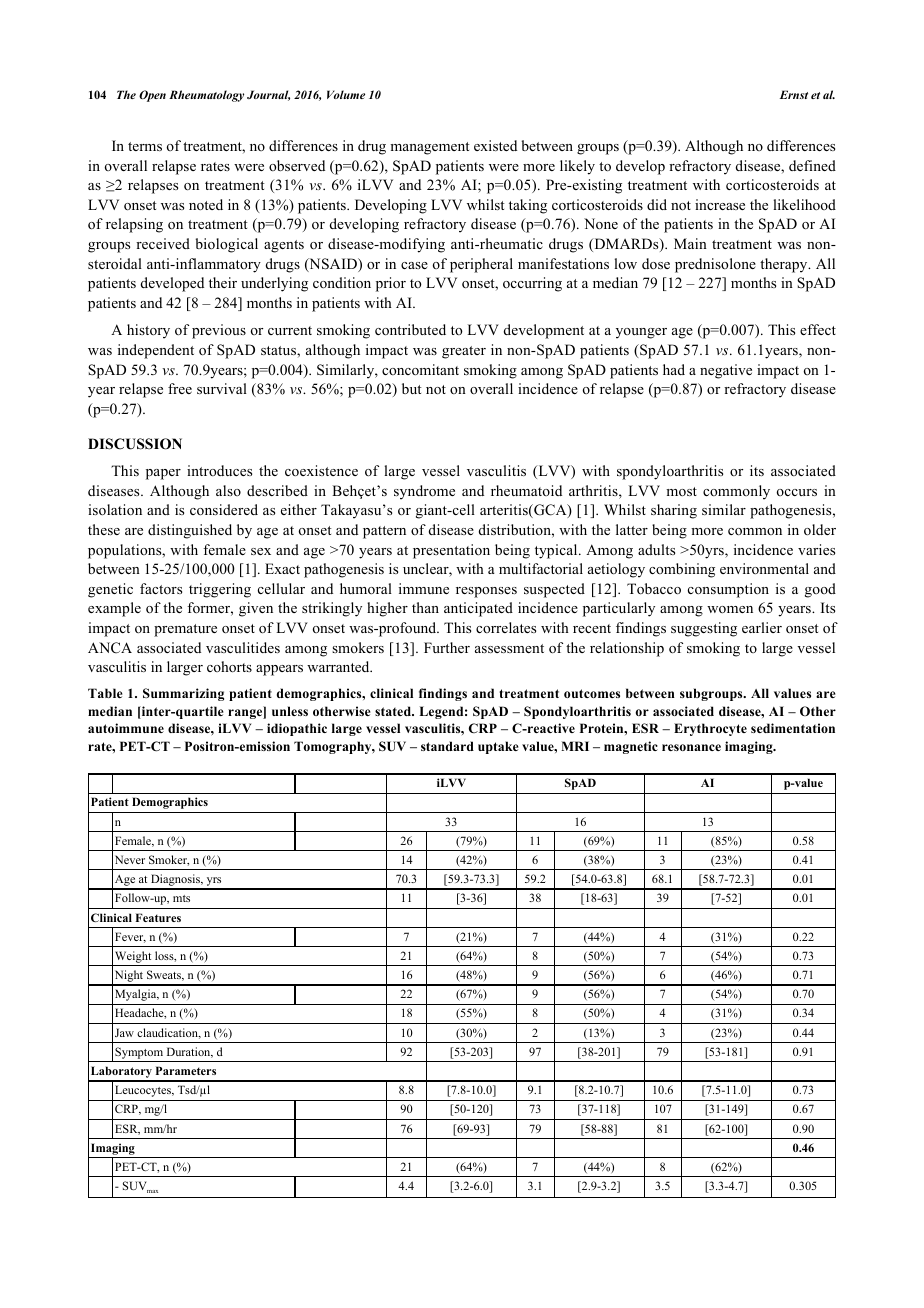  What do you see at coordinates (206, 96) in the document?
I see `Rheumatology` at bounding box center [206, 96].
